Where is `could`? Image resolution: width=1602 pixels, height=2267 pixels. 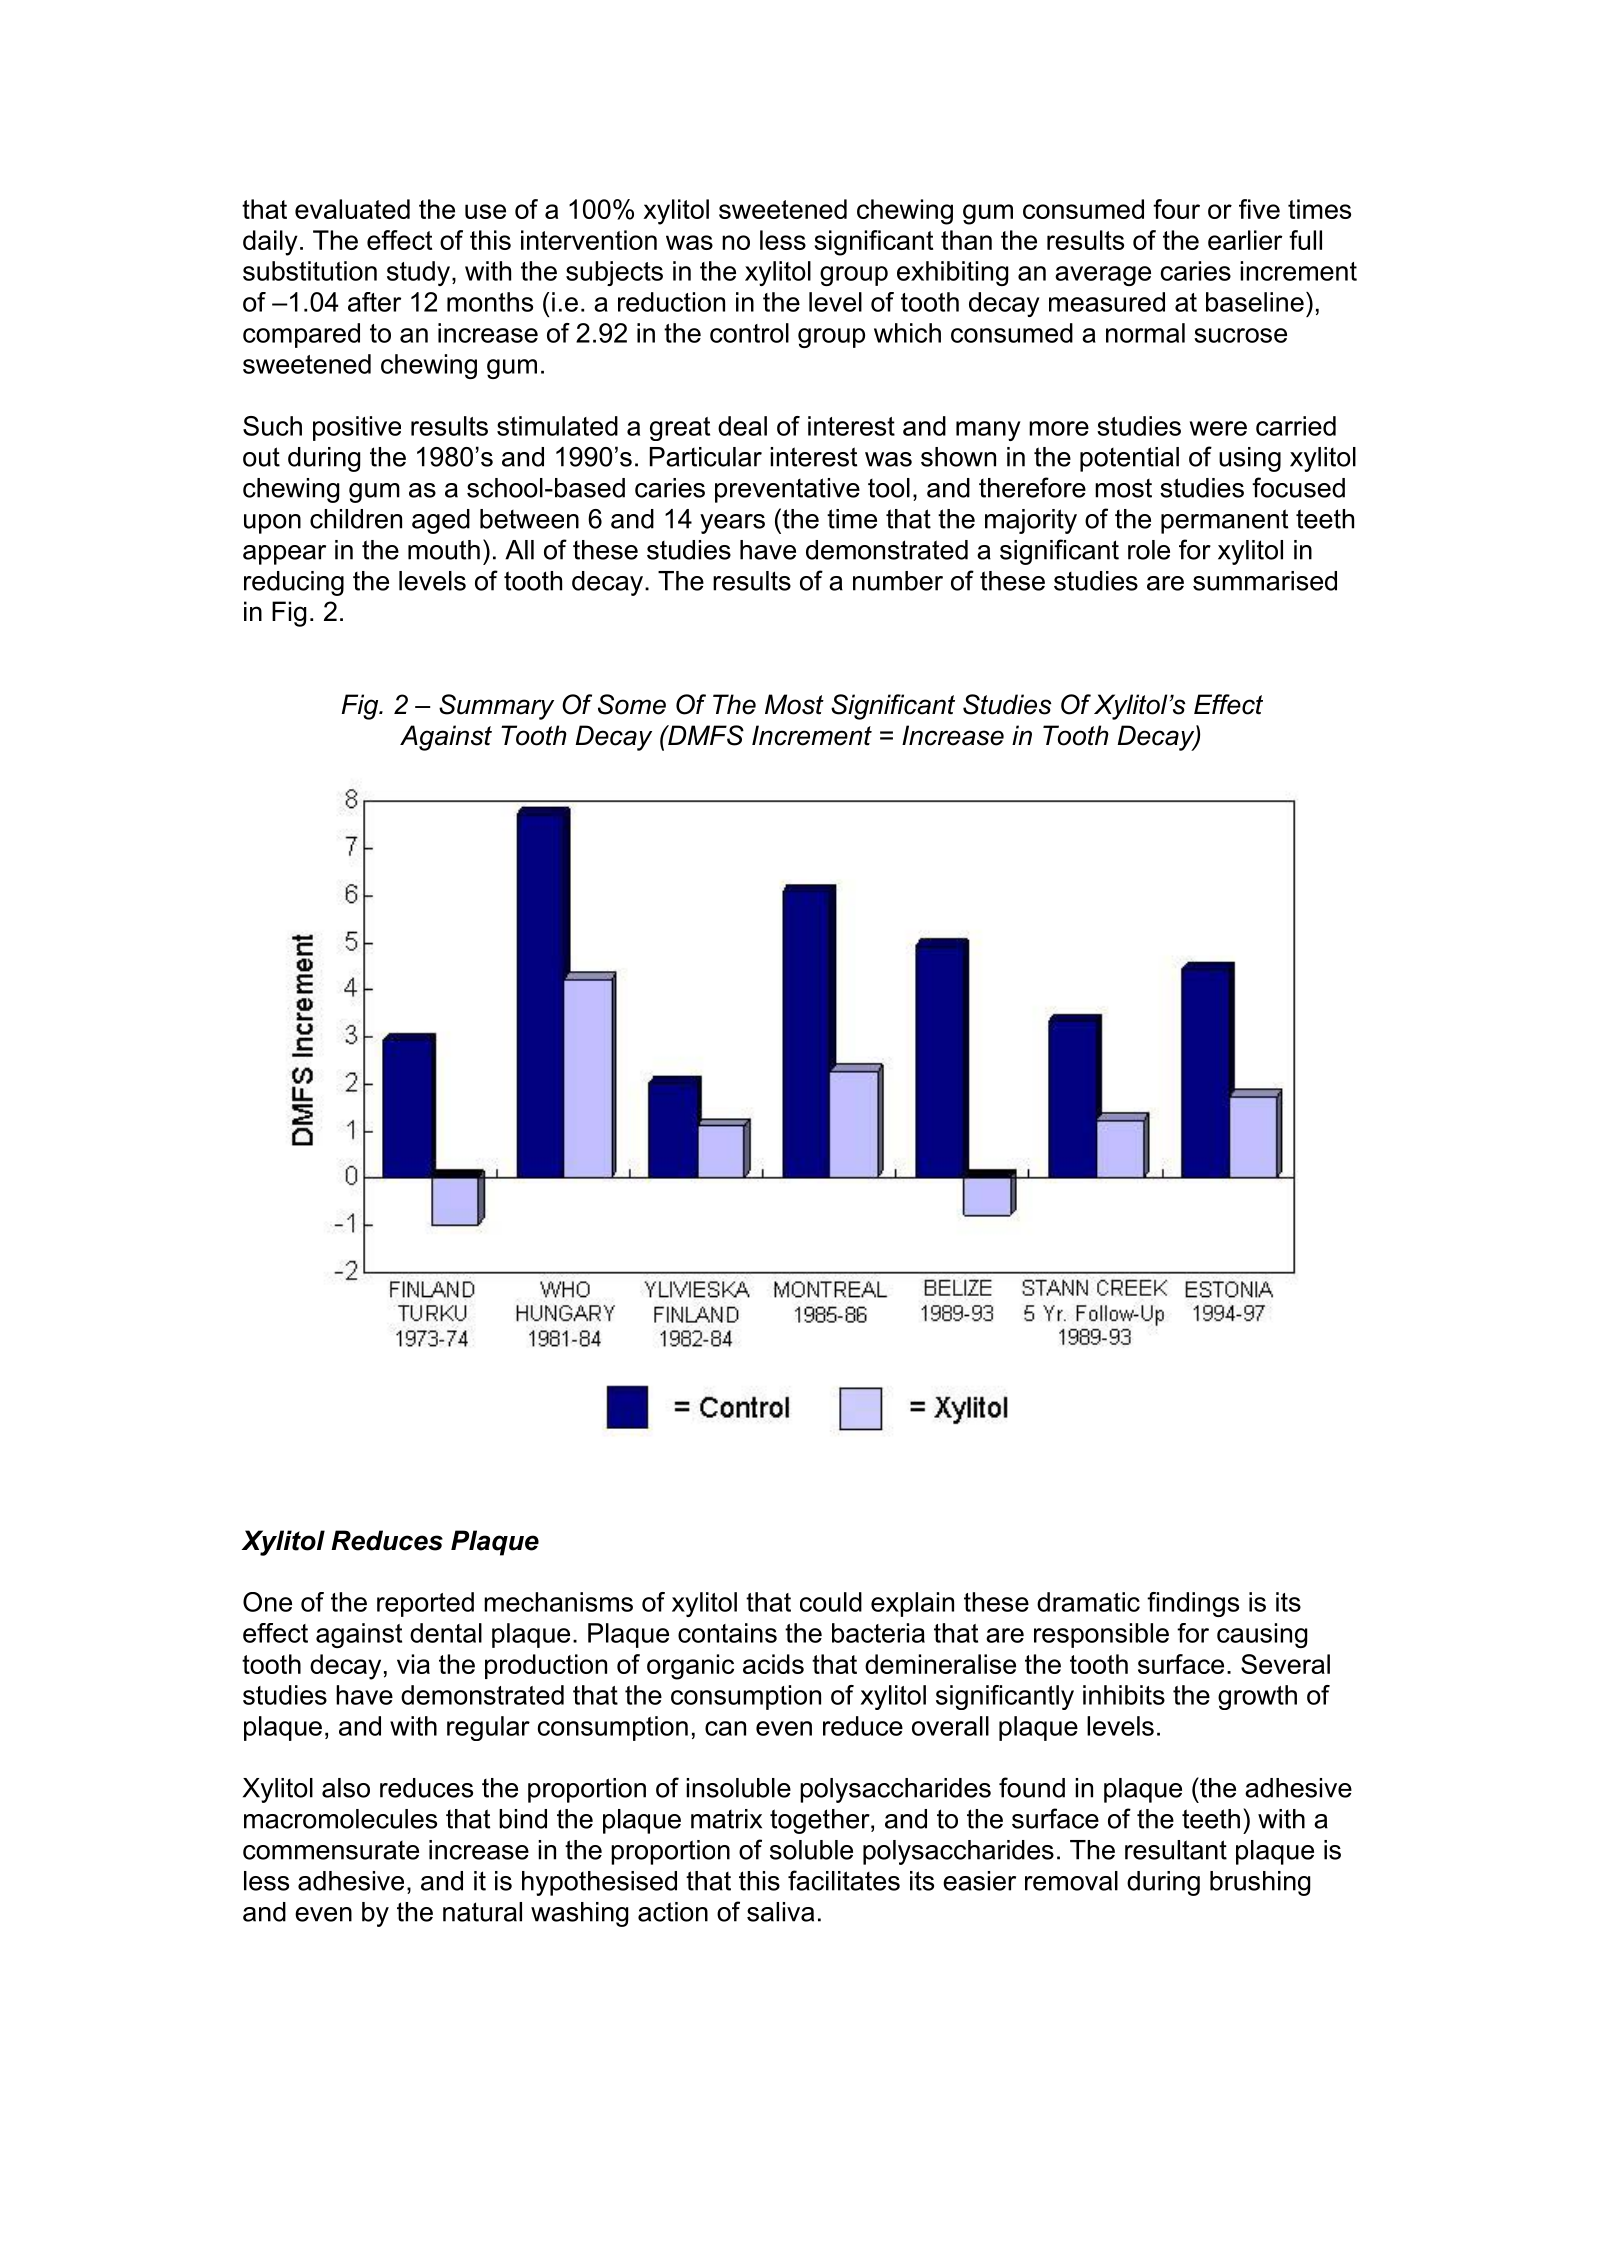
could is located at coordinates (831, 1602).
